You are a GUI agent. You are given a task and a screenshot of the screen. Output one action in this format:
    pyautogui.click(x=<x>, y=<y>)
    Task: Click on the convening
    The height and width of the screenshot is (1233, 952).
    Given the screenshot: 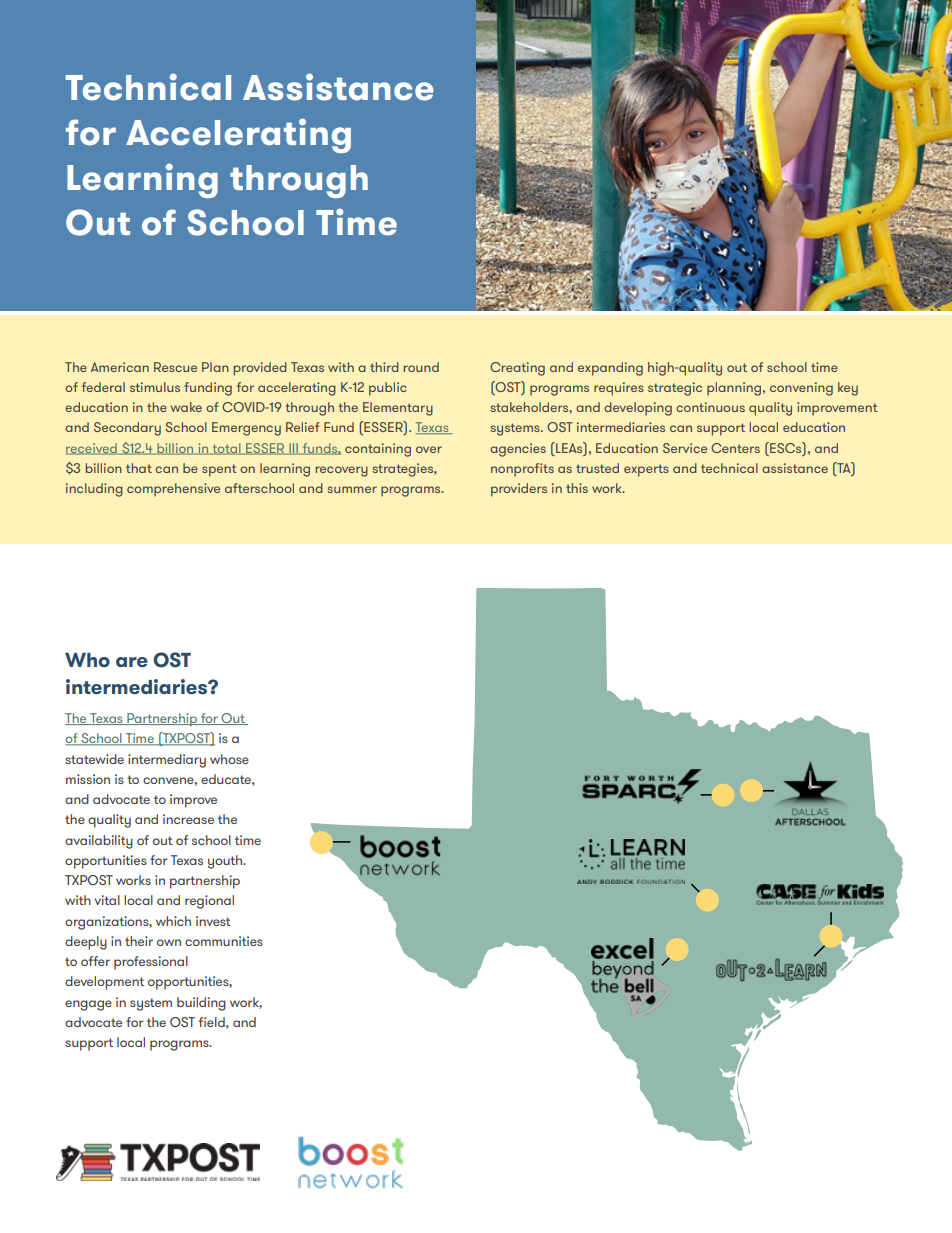 What is the action you would take?
    pyautogui.click(x=801, y=389)
